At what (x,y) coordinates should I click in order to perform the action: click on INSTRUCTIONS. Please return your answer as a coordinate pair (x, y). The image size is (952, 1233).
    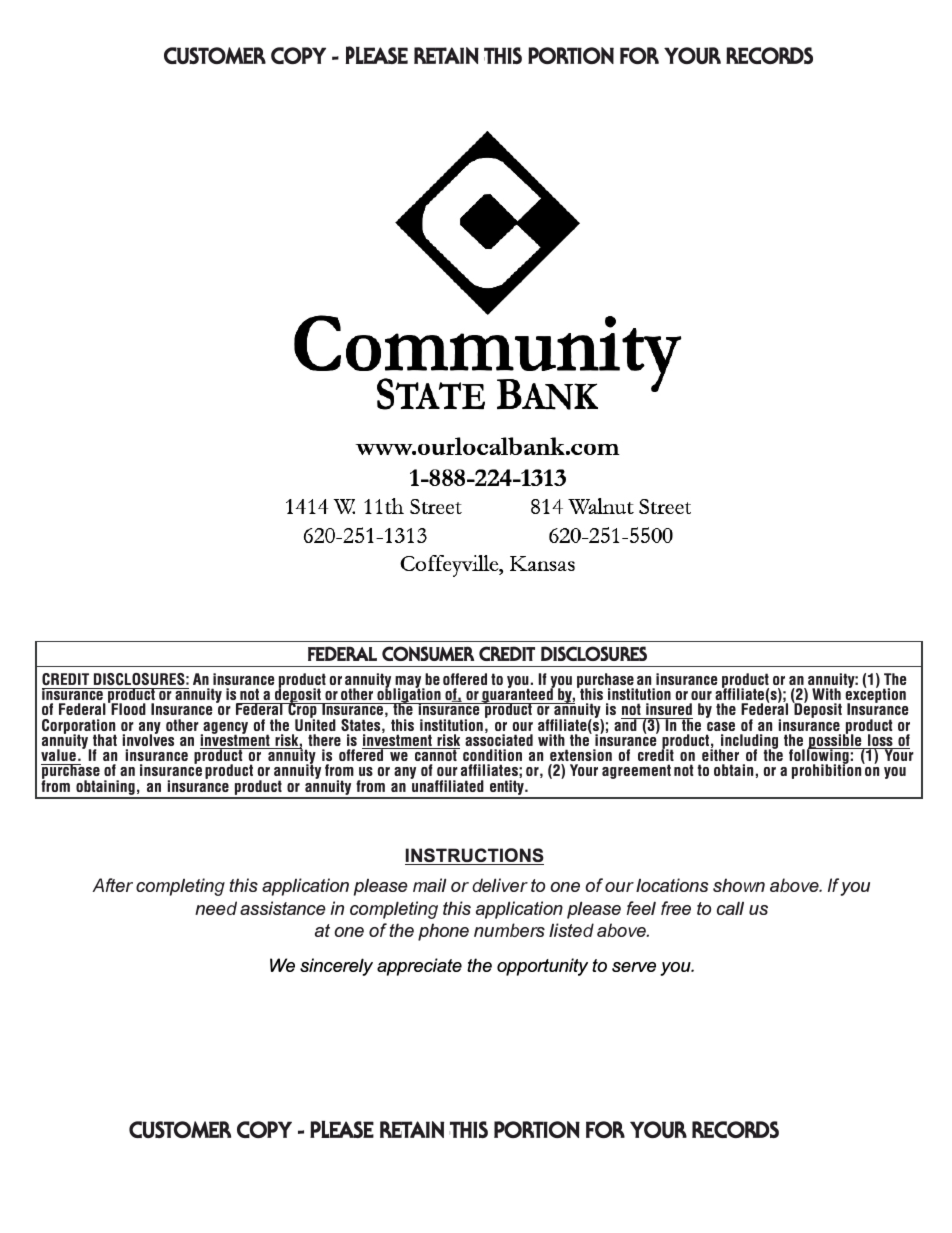
    Looking at the image, I should click on (474, 856).
